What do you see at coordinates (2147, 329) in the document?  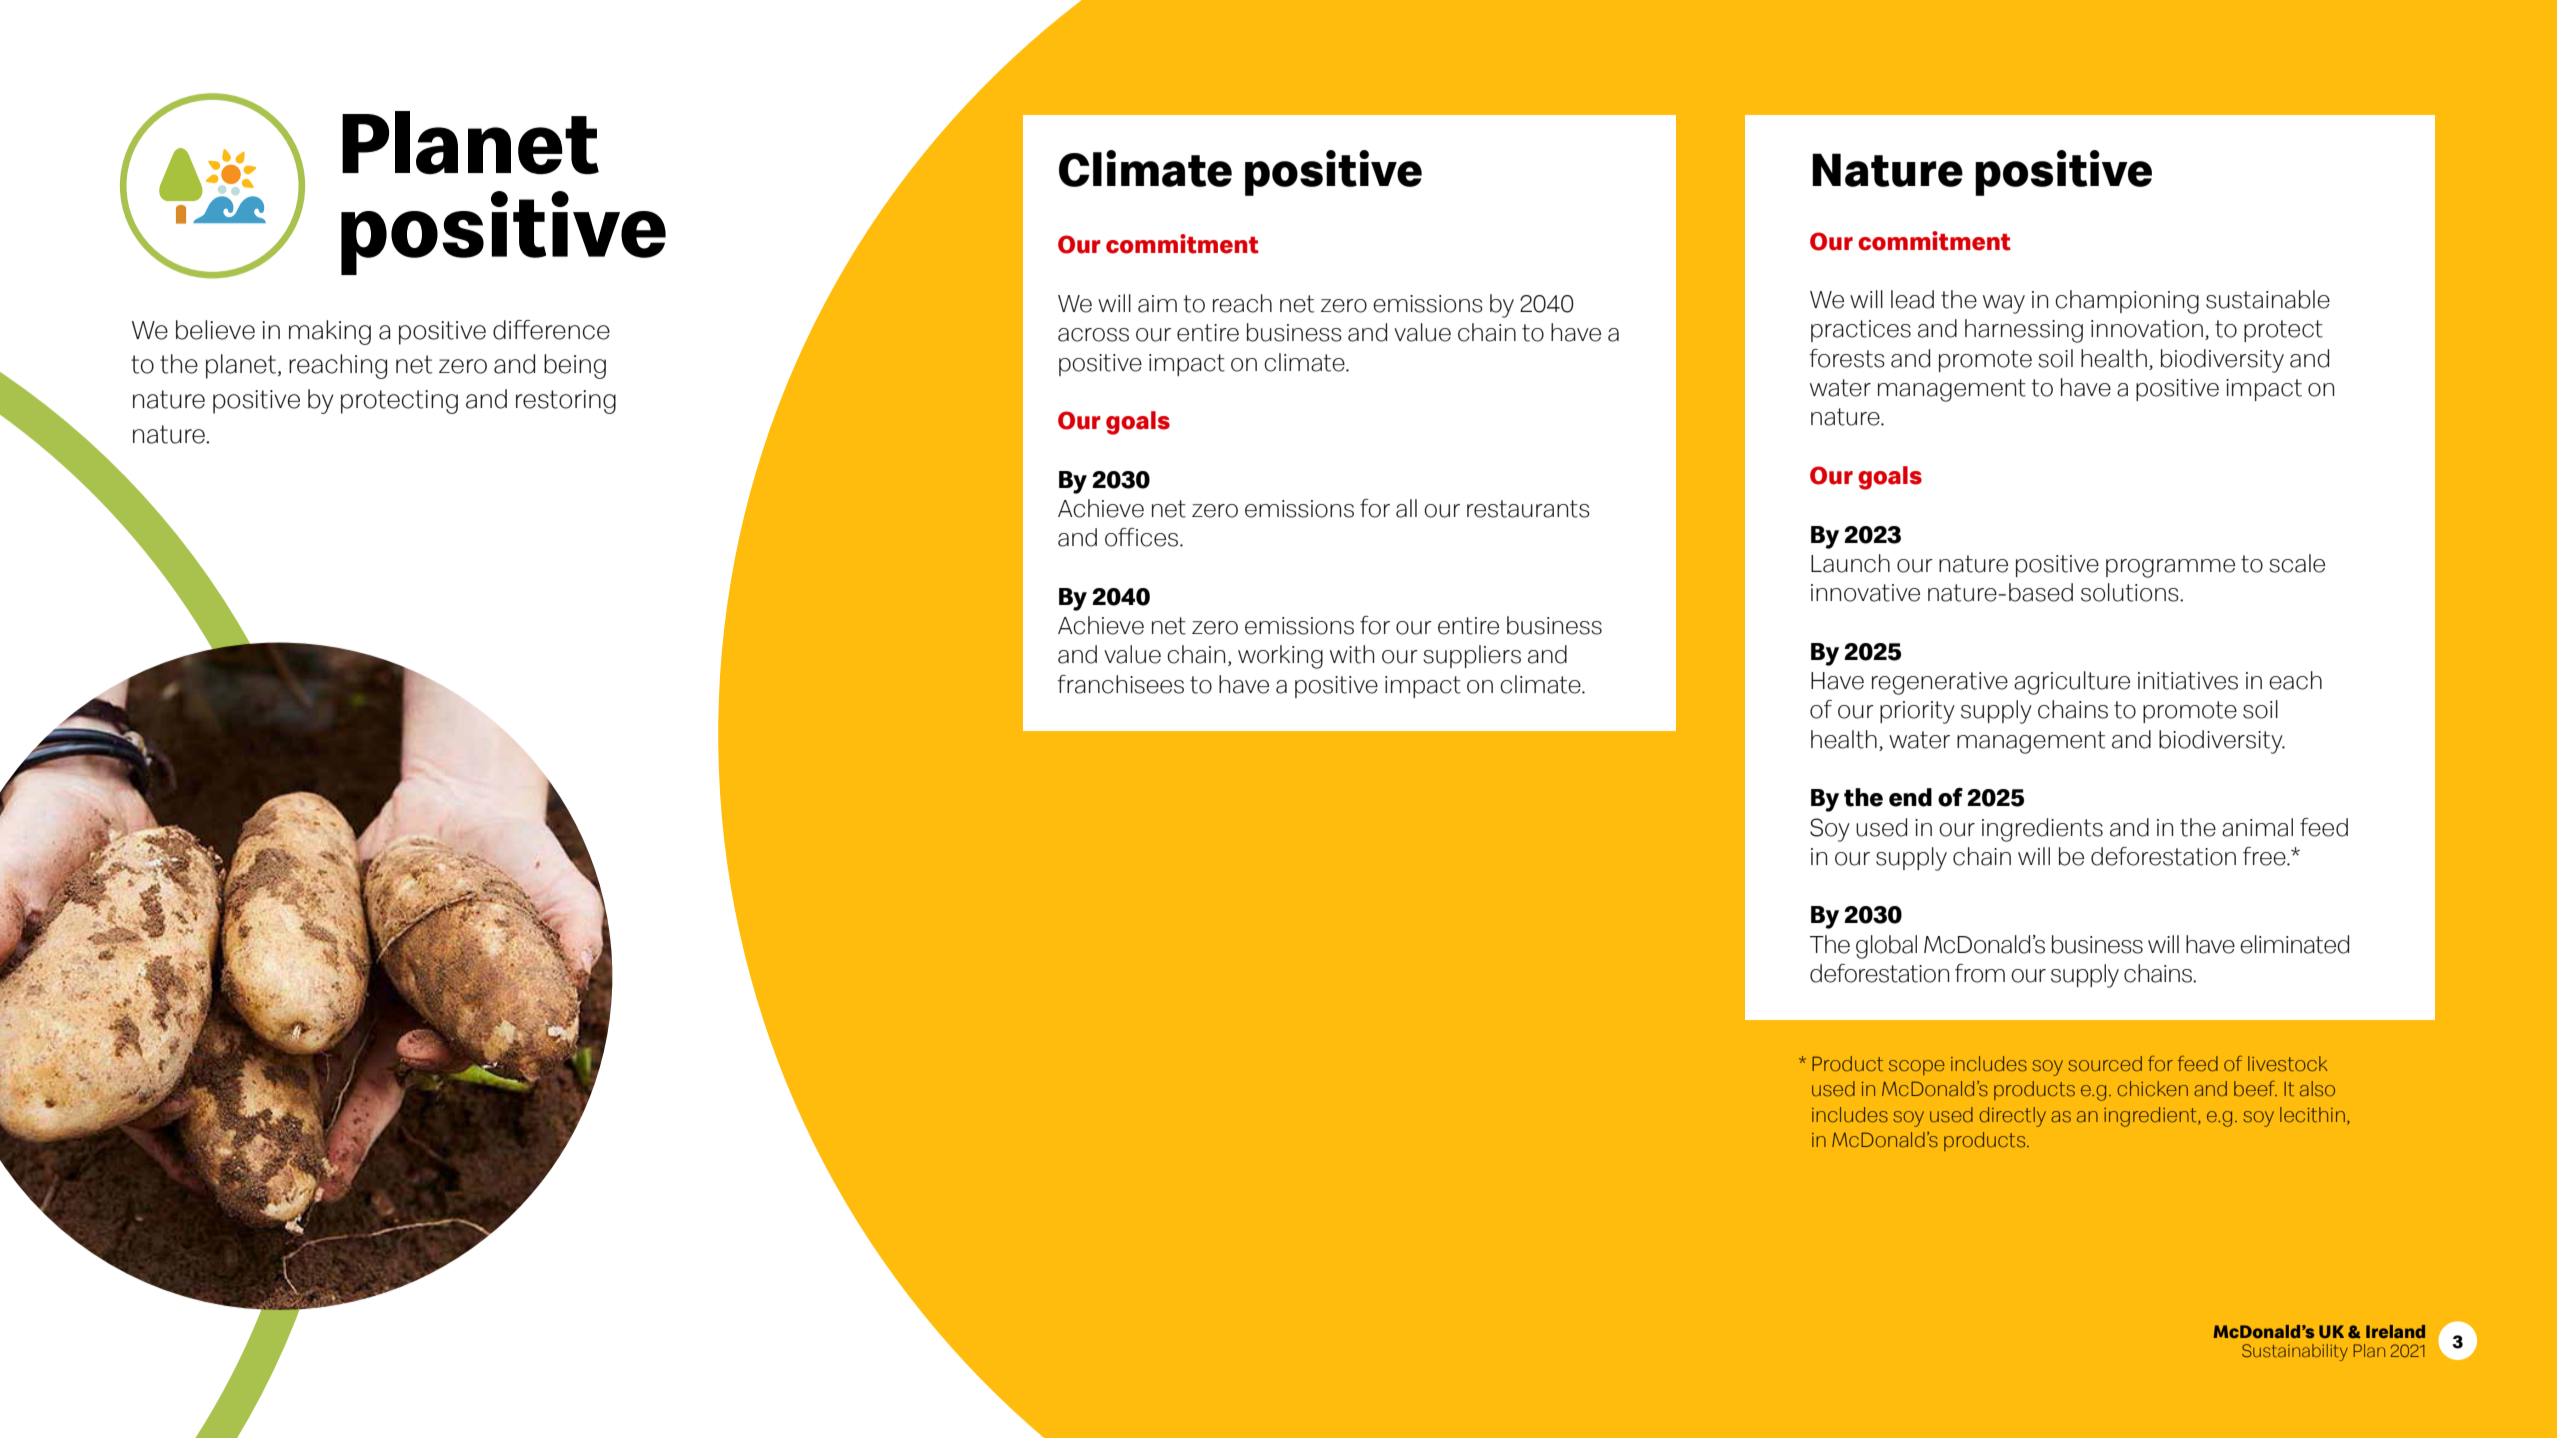 I see `innovation` at bounding box center [2147, 329].
